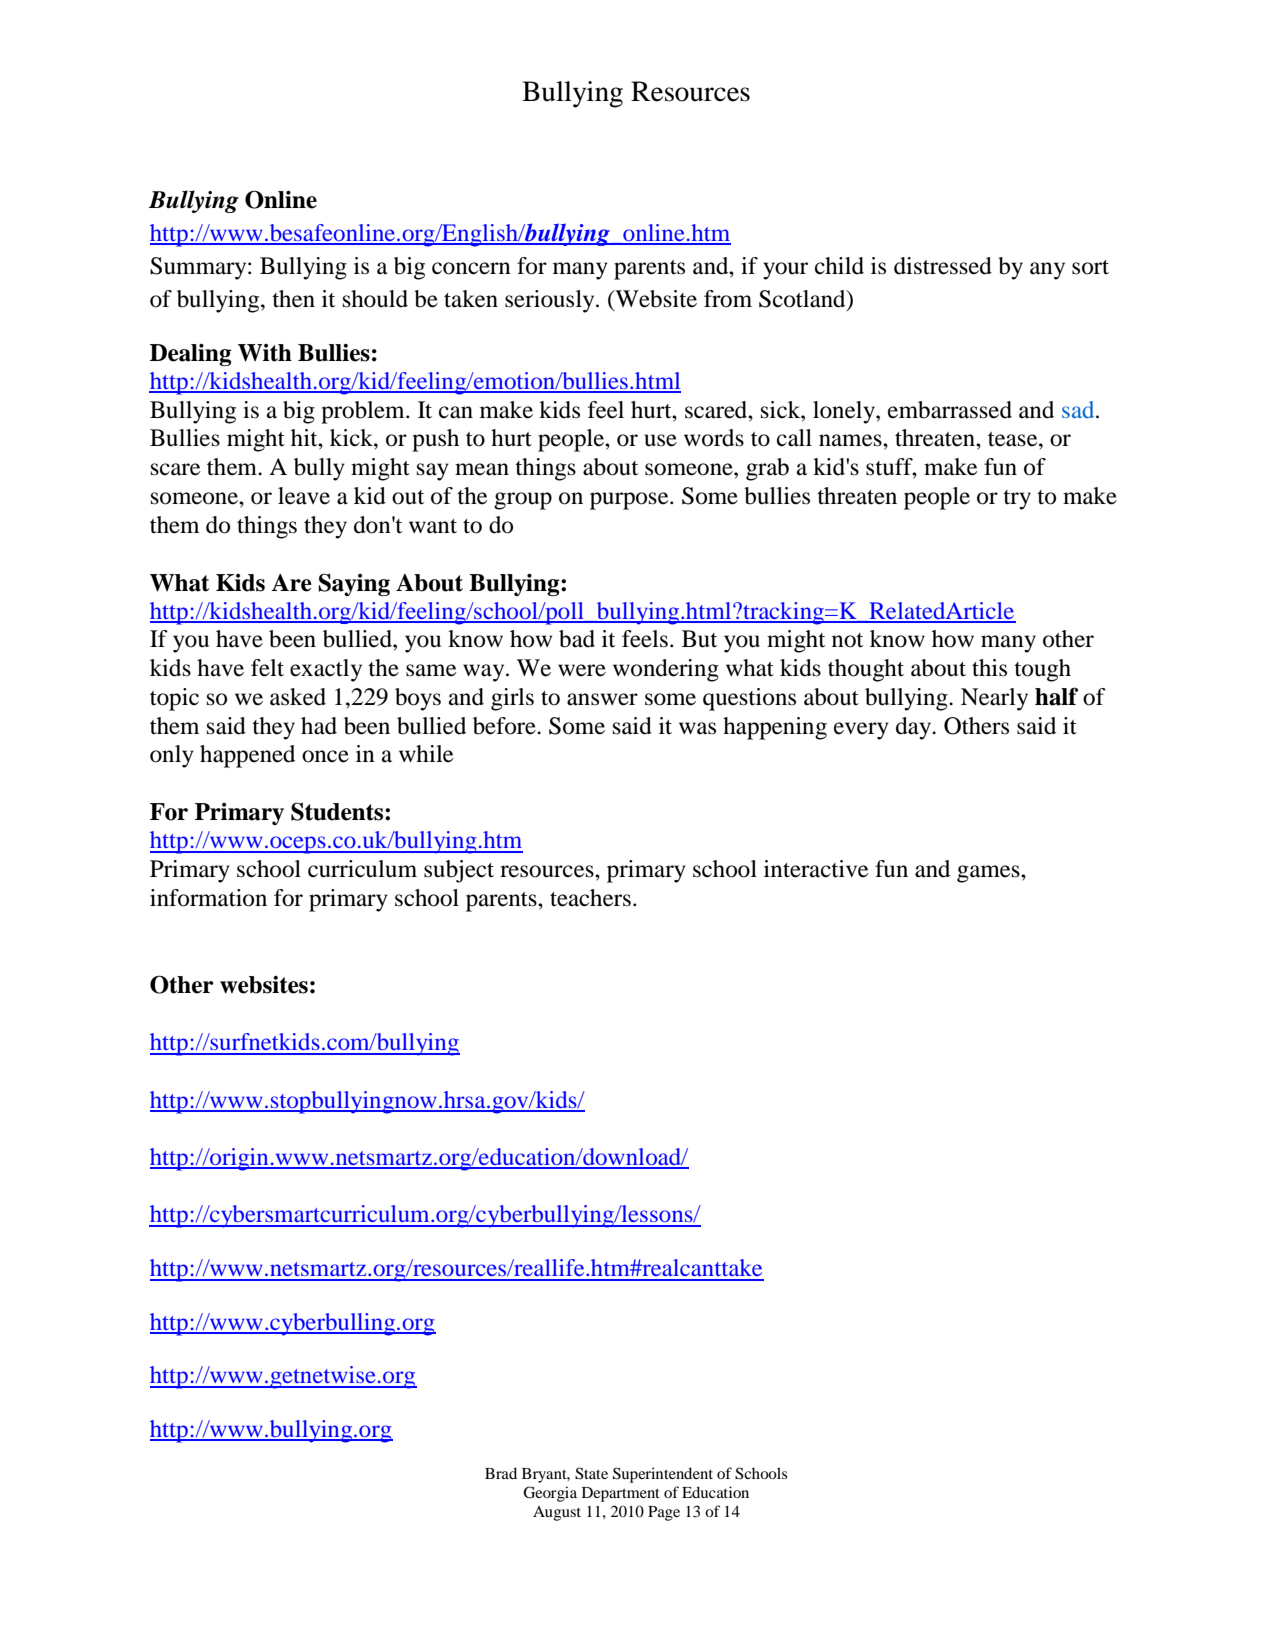 Image resolution: width=1273 pixels, height=1647 pixels. Describe the element at coordinates (816, 869) in the image. I see `interactive` at that location.
